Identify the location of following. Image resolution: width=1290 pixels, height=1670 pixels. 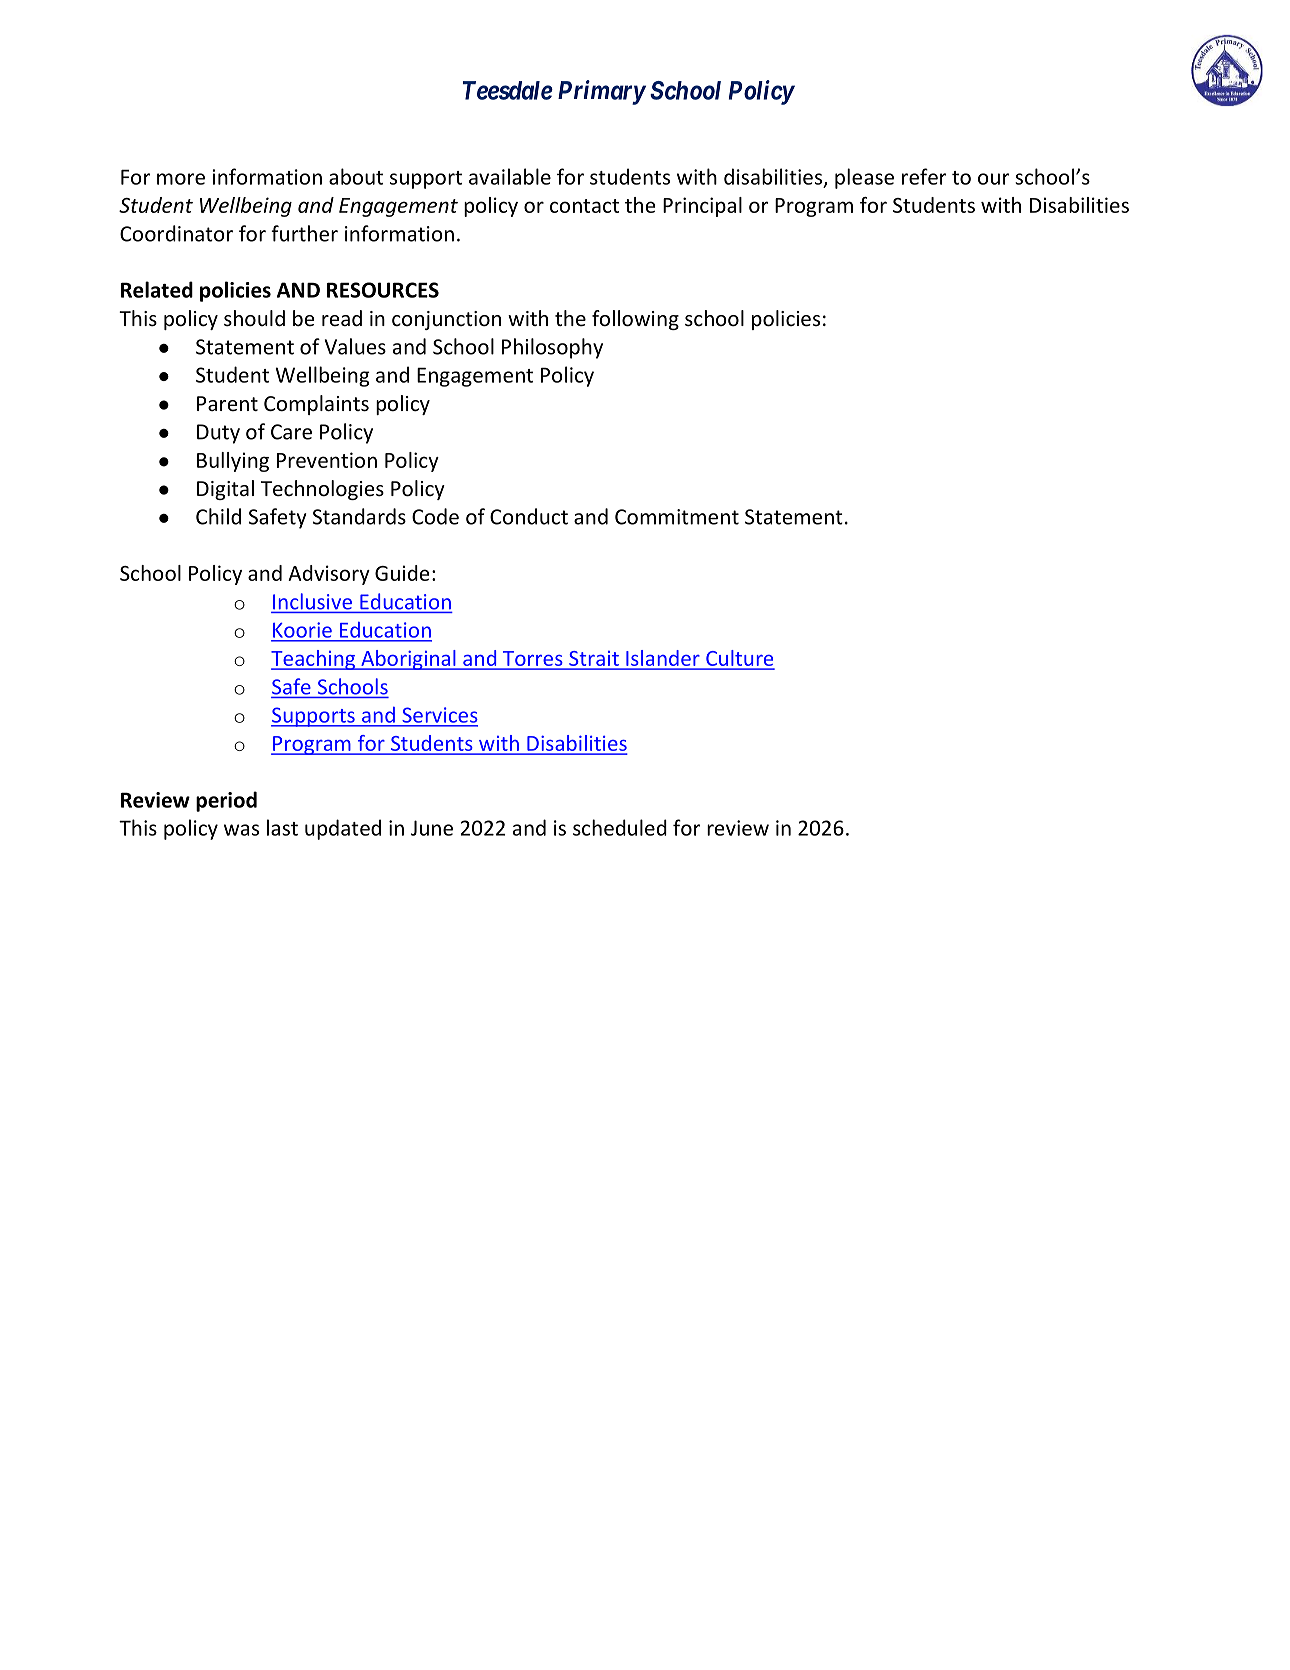
(635, 320).
